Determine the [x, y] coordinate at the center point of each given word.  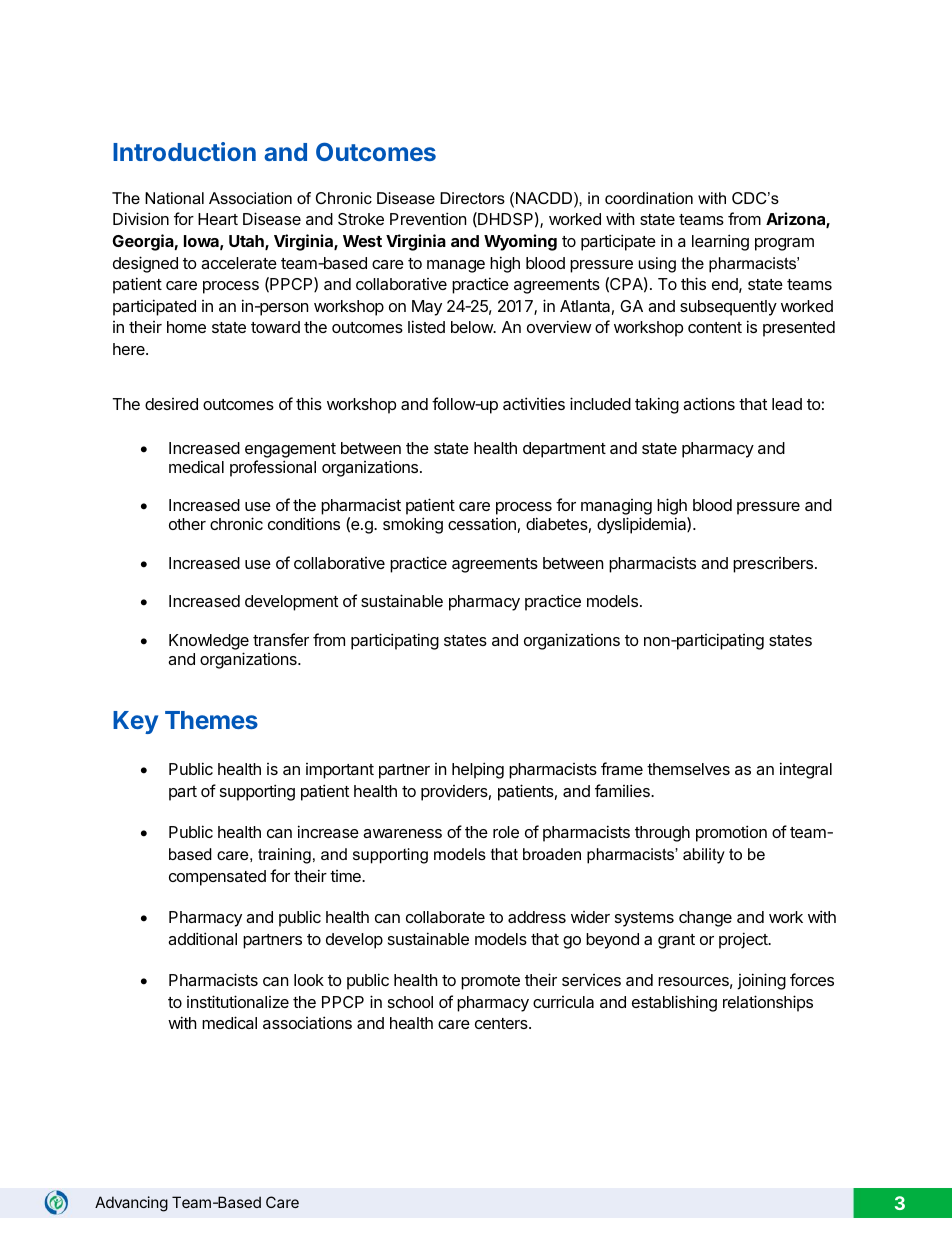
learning [720, 242]
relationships [768, 1003]
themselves [688, 769]
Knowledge [209, 643]
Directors [472, 198]
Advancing [131, 1204]
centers [502, 1023]
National [174, 198]
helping [478, 770]
